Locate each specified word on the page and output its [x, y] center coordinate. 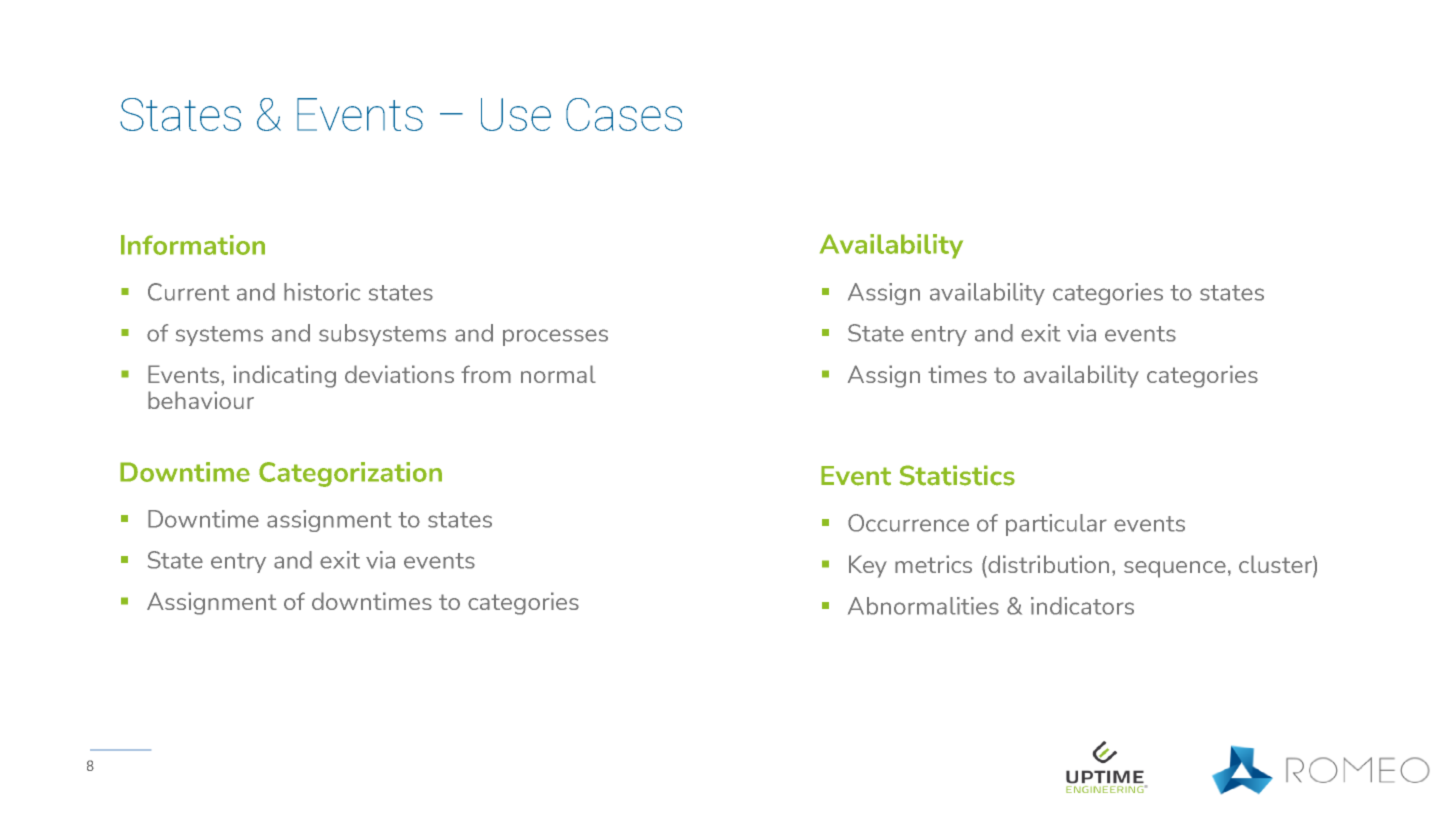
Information [193, 245]
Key [868, 566]
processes [555, 337]
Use [516, 114]
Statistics [957, 475]
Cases [624, 114]
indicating [284, 376]
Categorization [350, 474]
